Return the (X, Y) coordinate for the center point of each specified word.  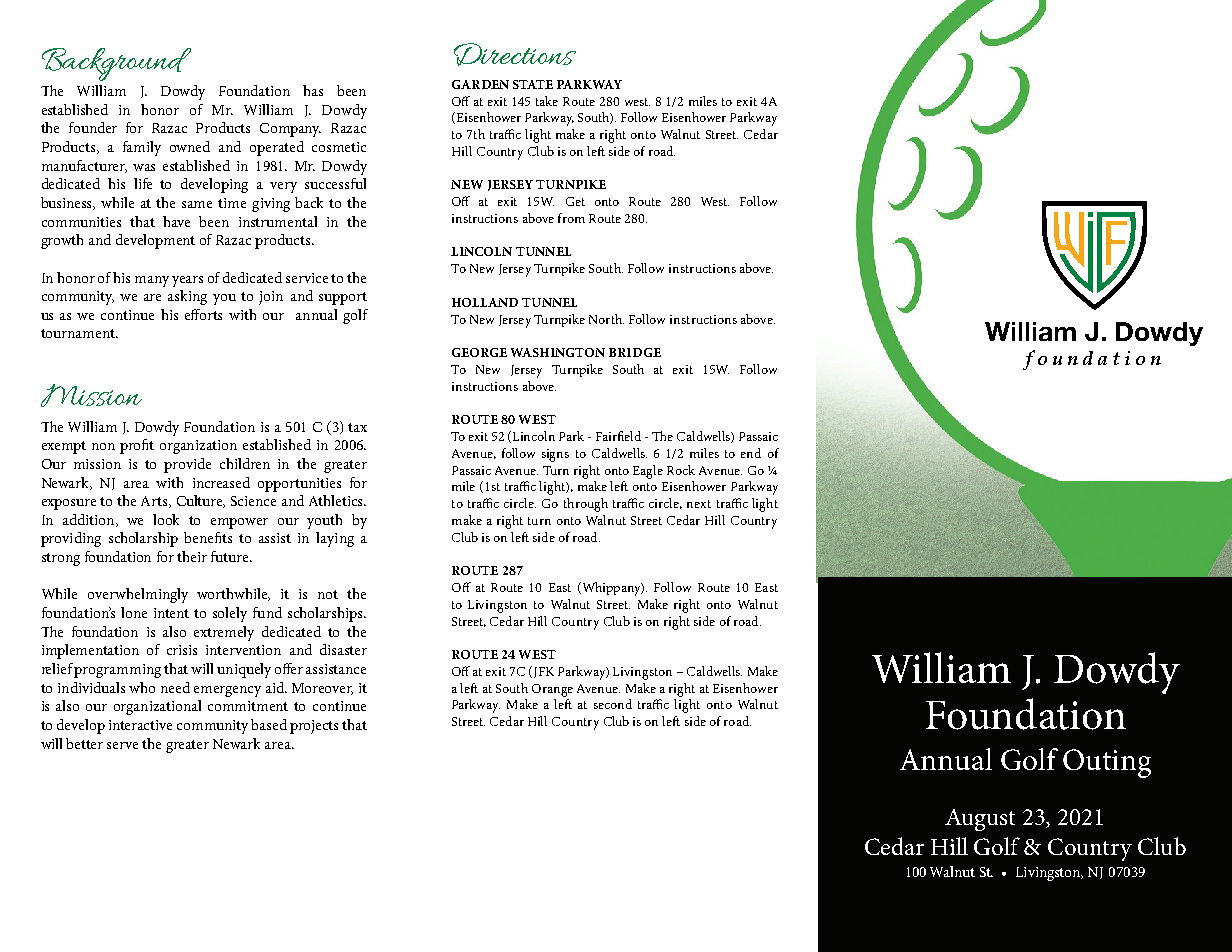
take (547, 101)
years (187, 281)
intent (171, 613)
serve (122, 745)
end (751, 453)
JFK (542, 672)
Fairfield (618, 436)
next (699, 504)
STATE (533, 84)
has (313, 90)
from (571, 218)
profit (137, 446)
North (606, 319)
